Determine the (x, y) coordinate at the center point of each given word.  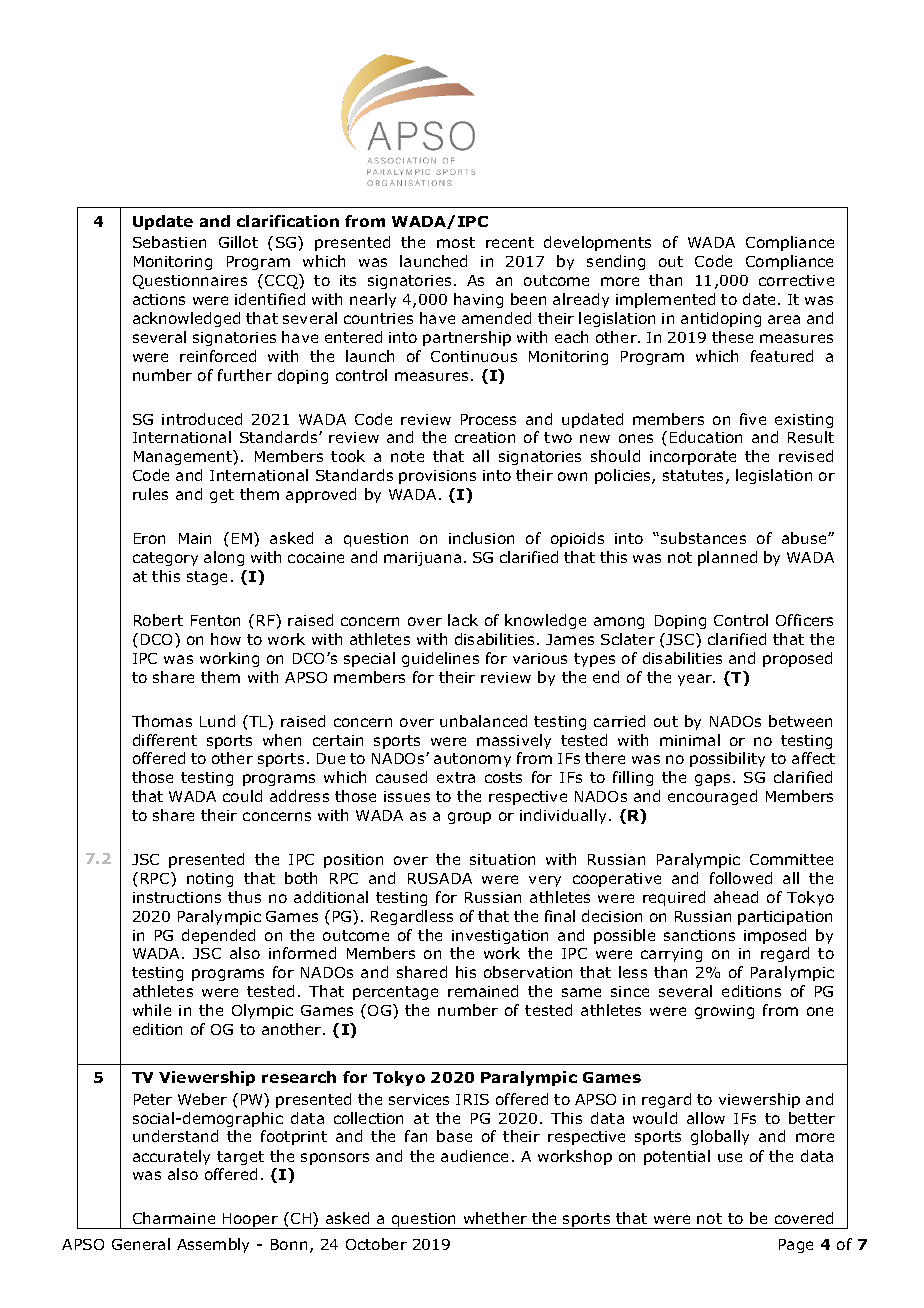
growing (724, 1012)
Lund (217, 721)
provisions (437, 477)
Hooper (250, 1221)
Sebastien (169, 242)
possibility (727, 759)
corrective (796, 280)
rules (150, 494)
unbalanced (483, 721)
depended (218, 936)
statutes (695, 477)
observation (528, 972)
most (456, 242)
